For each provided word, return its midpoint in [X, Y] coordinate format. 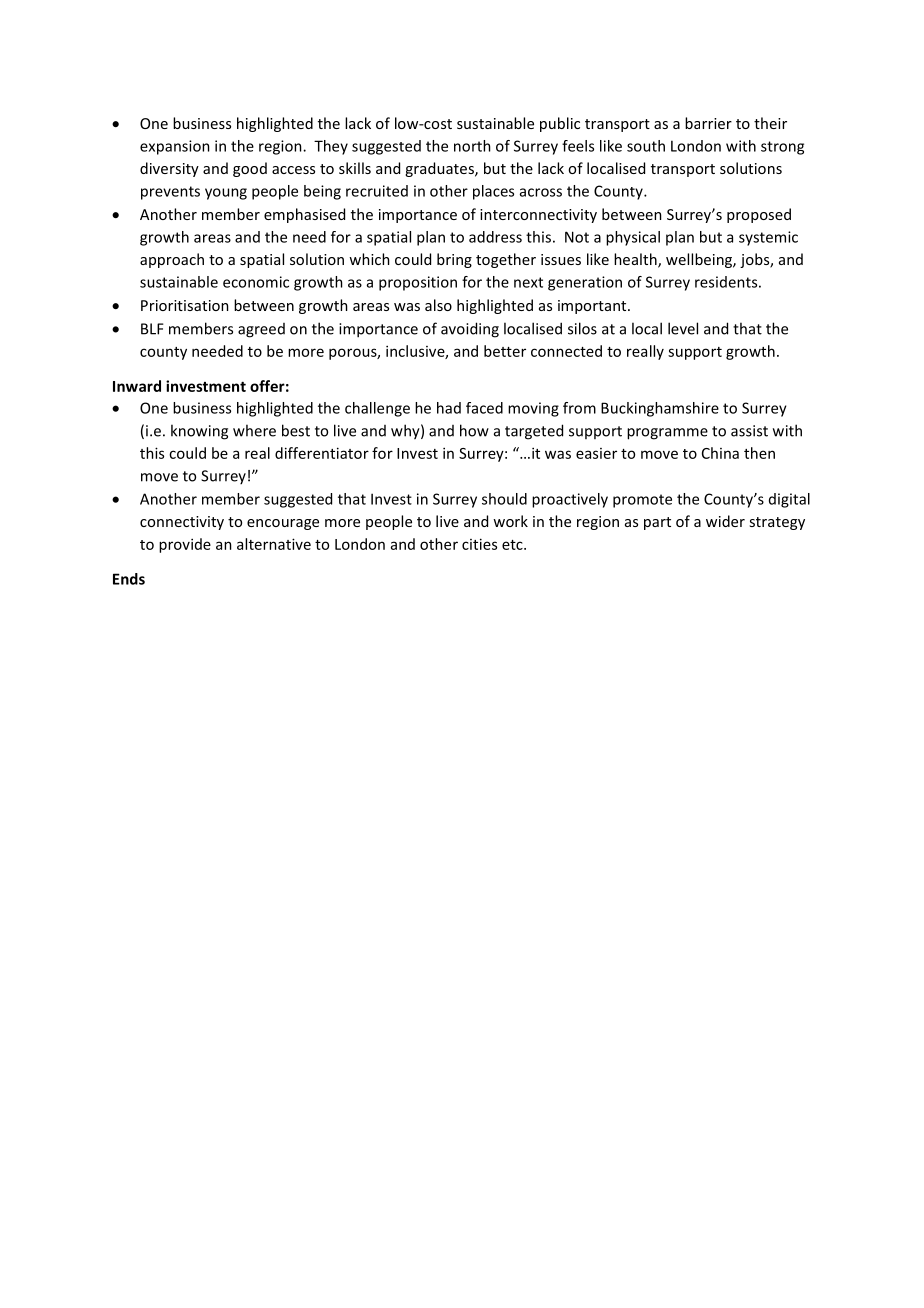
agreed [261, 330]
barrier [708, 123]
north [472, 146]
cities [479, 544]
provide [185, 545]
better [505, 351]
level [683, 328]
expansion [175, 147]
